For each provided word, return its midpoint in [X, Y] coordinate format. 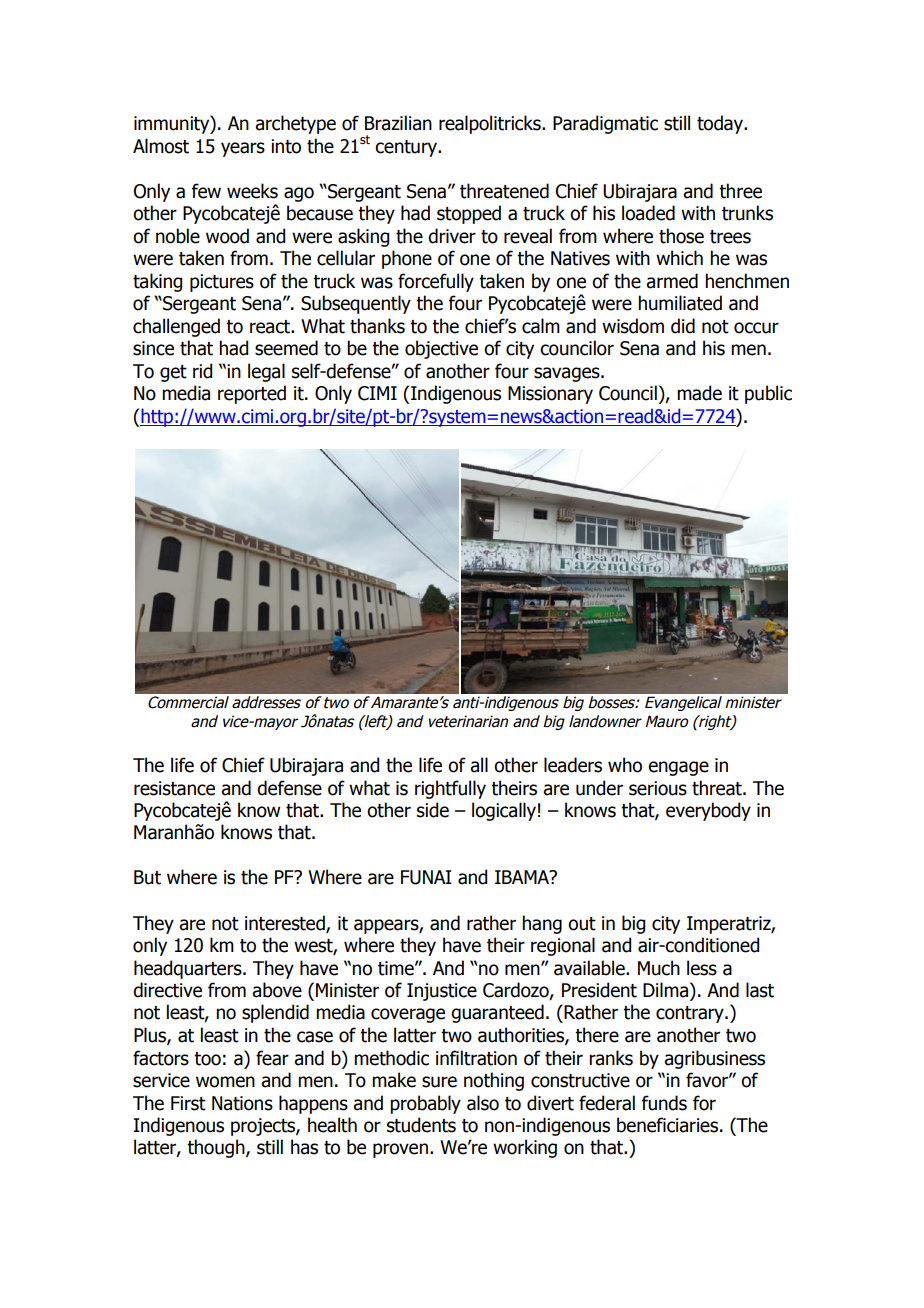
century [407, 148]
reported [252, 394]
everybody [708, 811]
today [721, 124]
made [699, 393]
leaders [573, 765]
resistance [174, 788]
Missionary [550, 395]
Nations [242, 1103]
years [243, 149]
